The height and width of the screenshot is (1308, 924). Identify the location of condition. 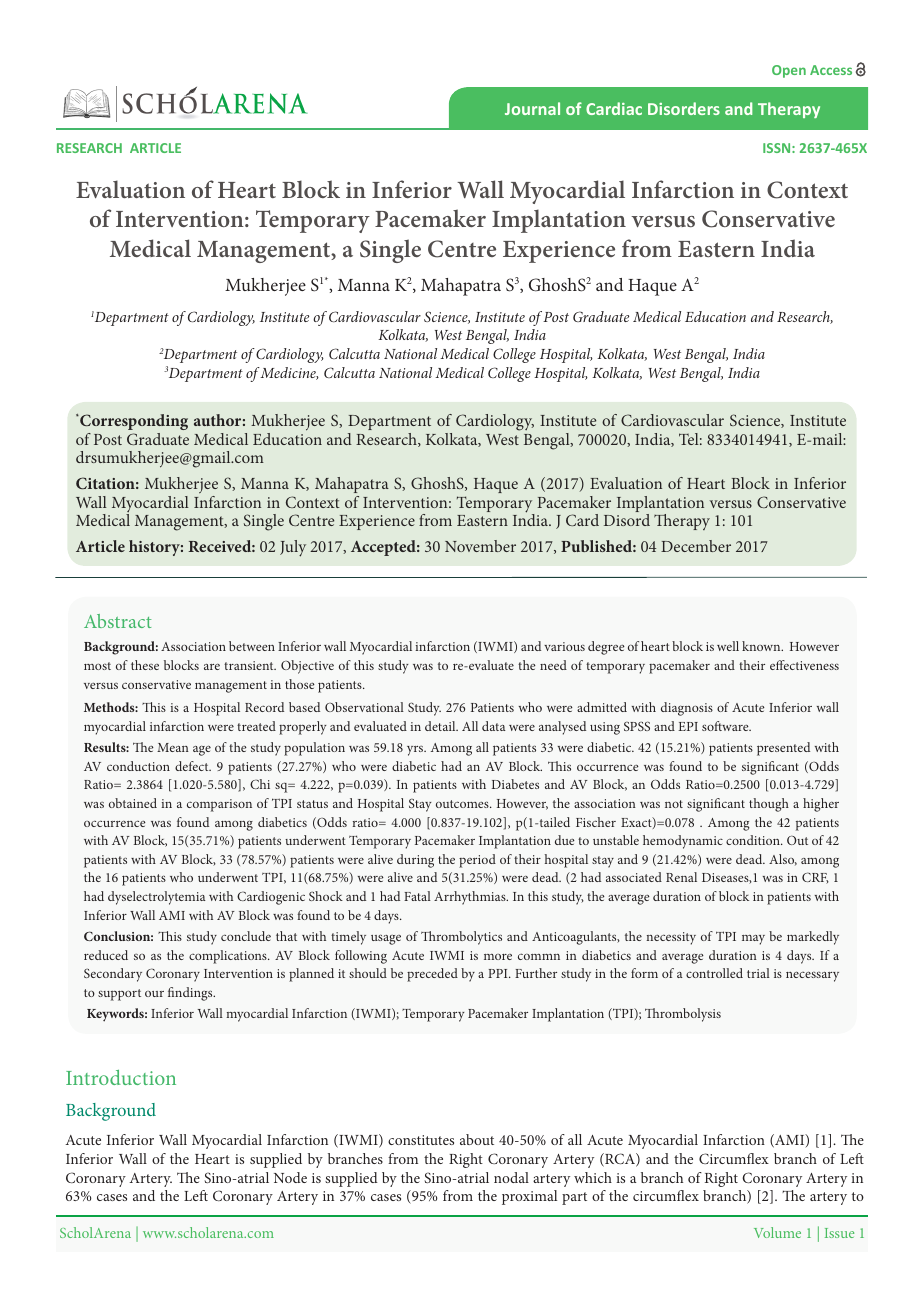
(754, 840).
